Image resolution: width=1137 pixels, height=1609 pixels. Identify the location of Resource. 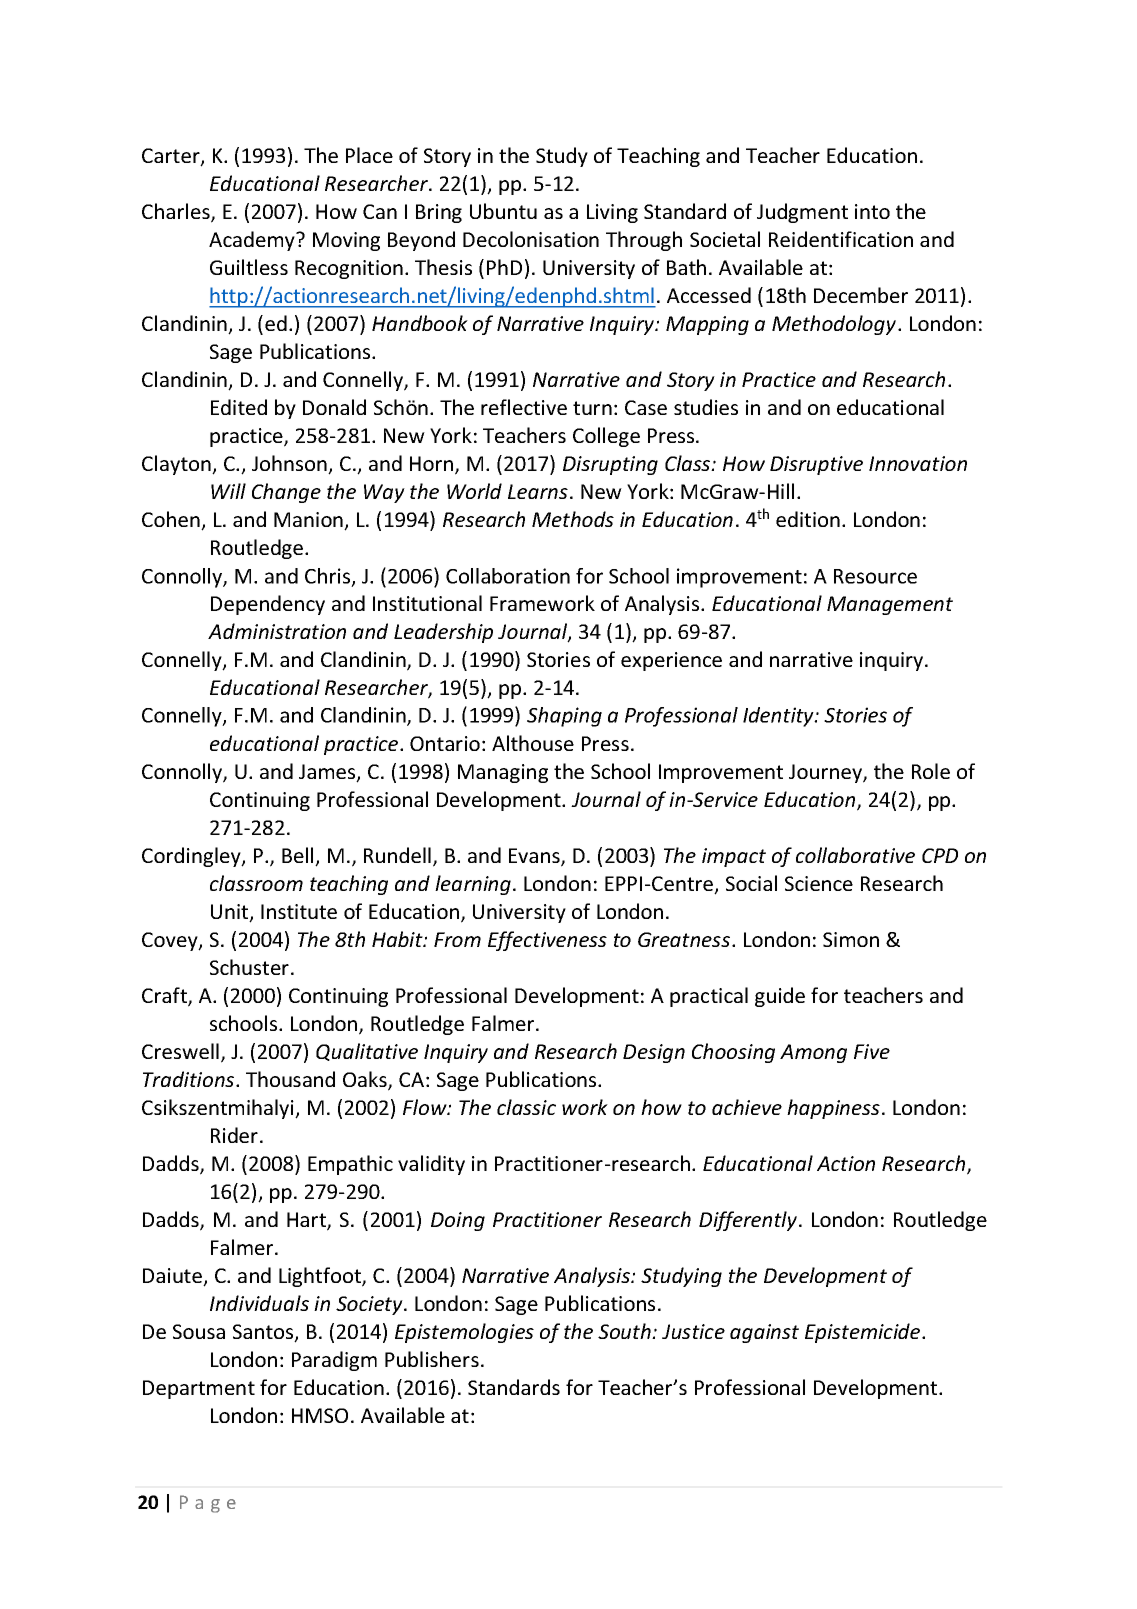
(875, 576).
